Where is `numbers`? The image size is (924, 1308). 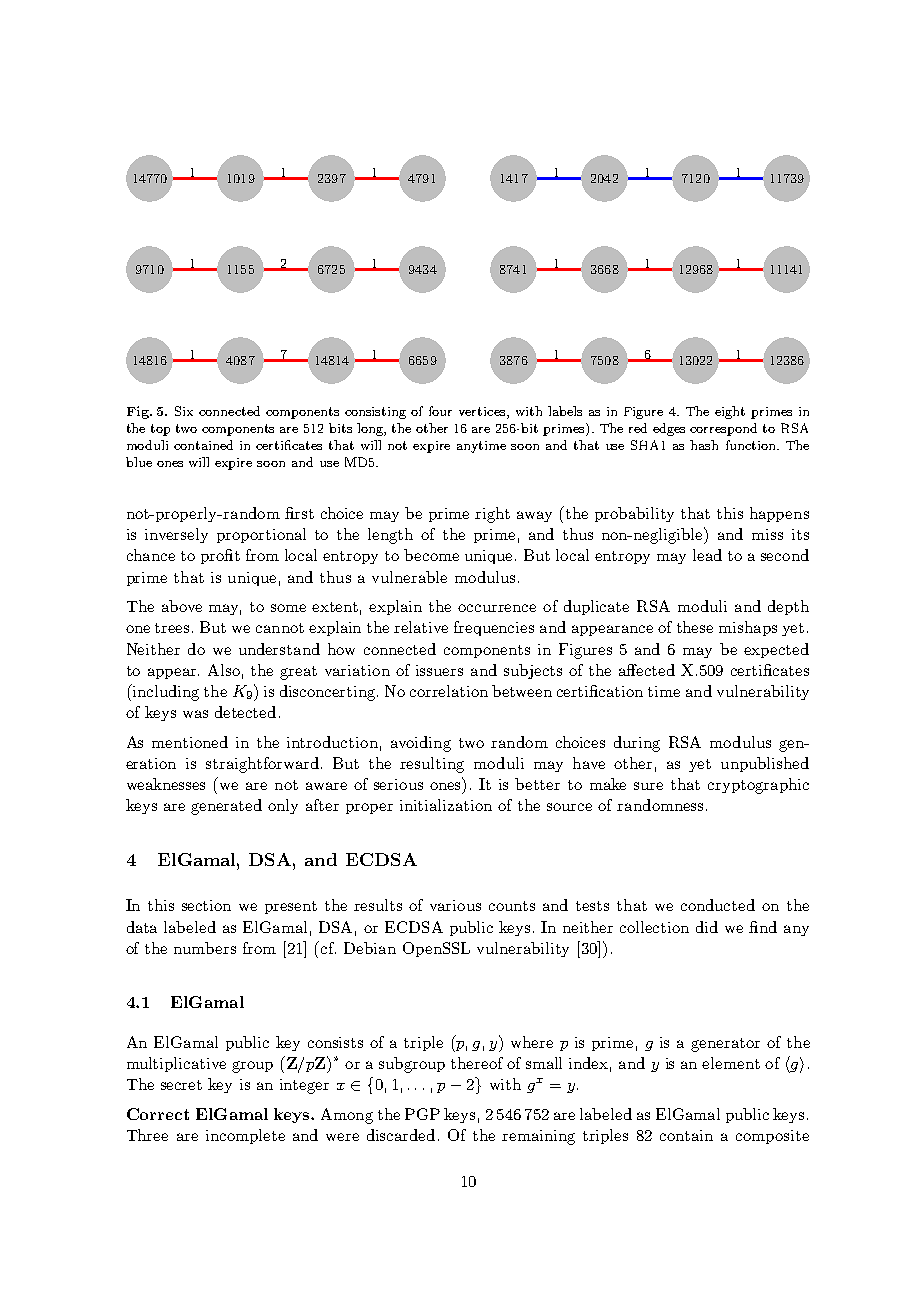
numbers is located at coordinates (205, 948).
